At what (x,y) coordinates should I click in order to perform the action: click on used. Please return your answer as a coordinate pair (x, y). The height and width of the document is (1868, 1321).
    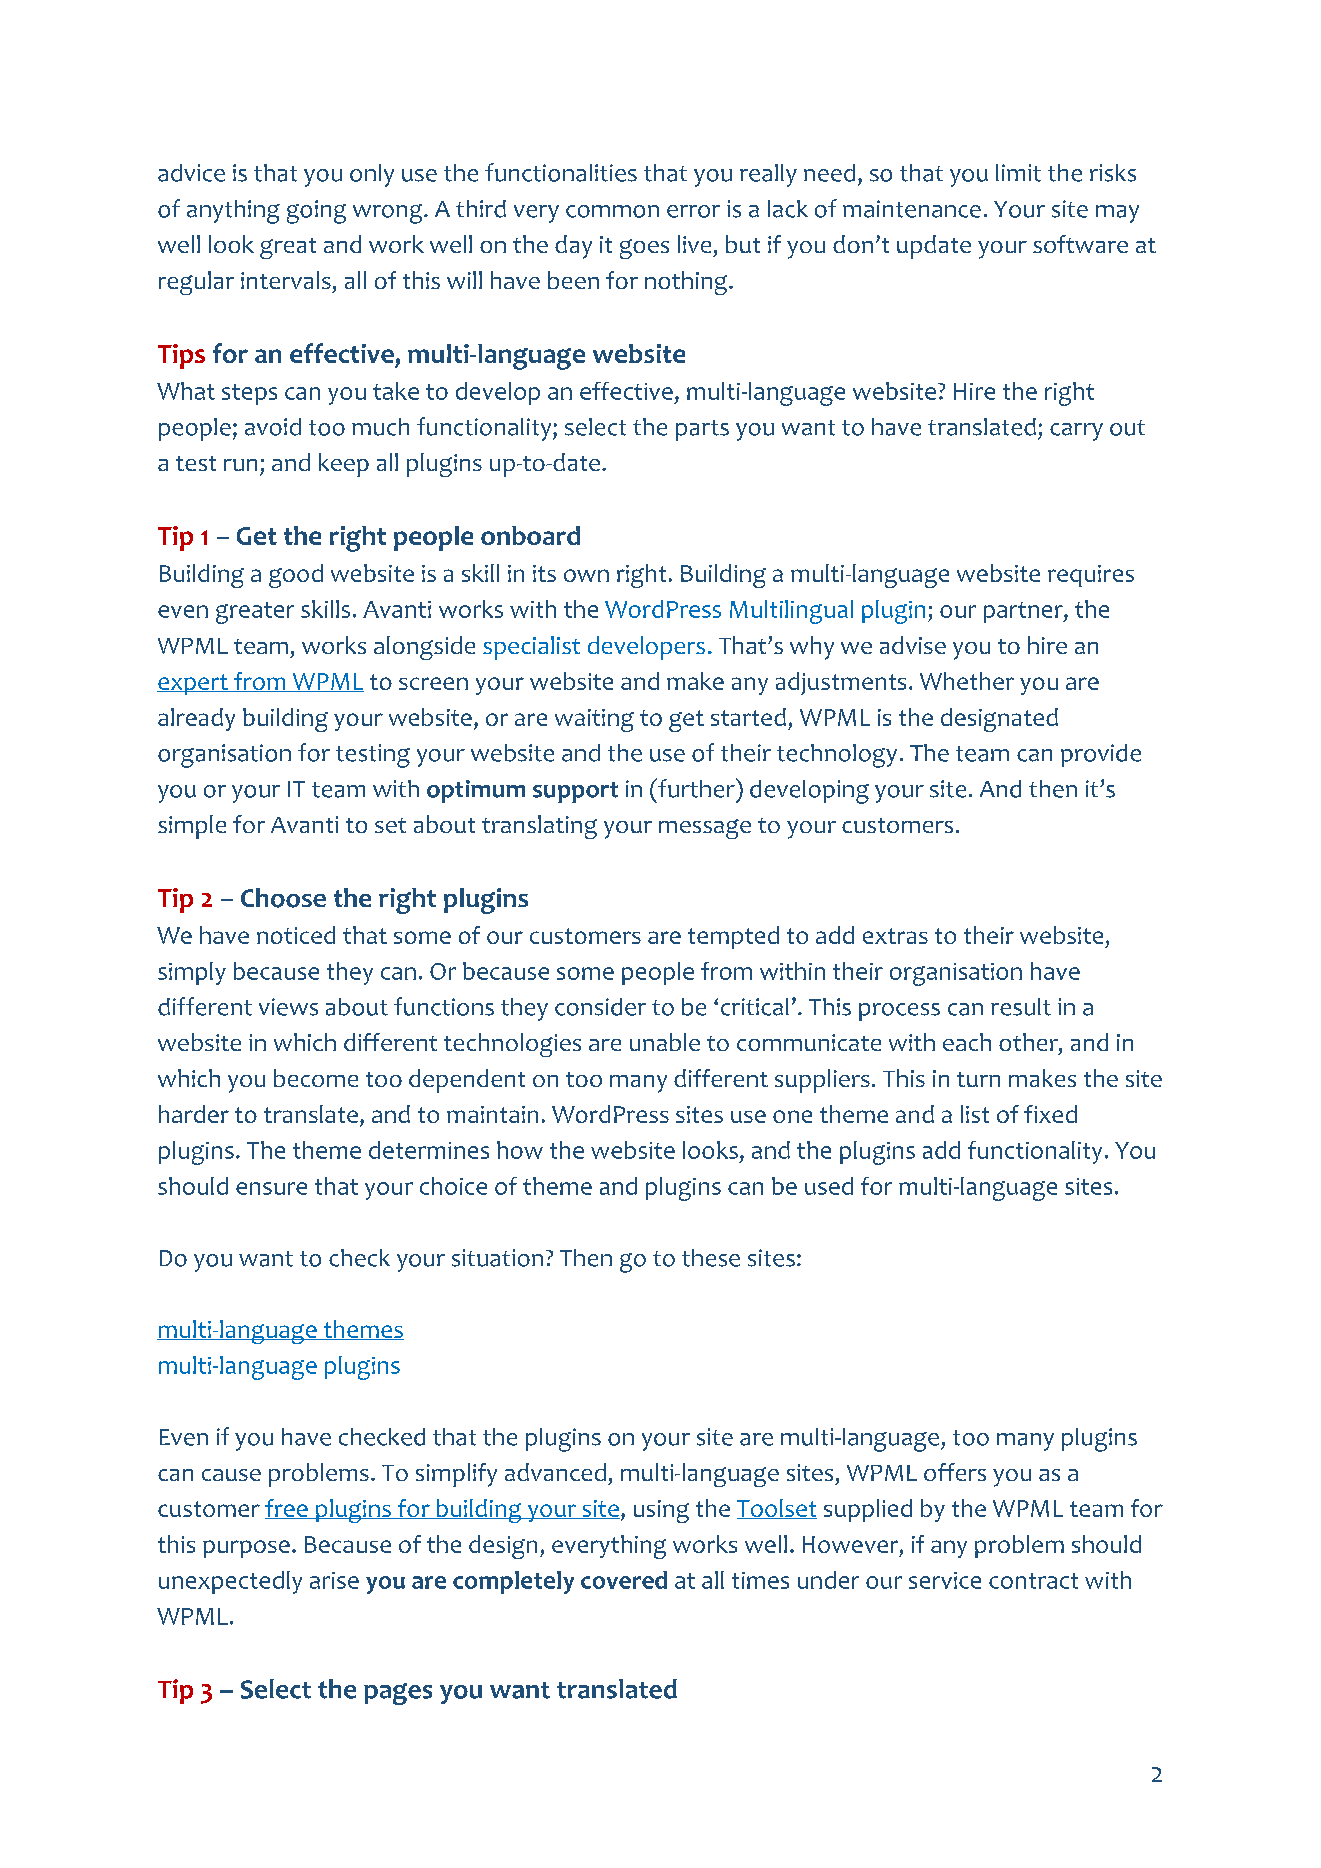
    Looking at the image, I should click on (829, 1186).
